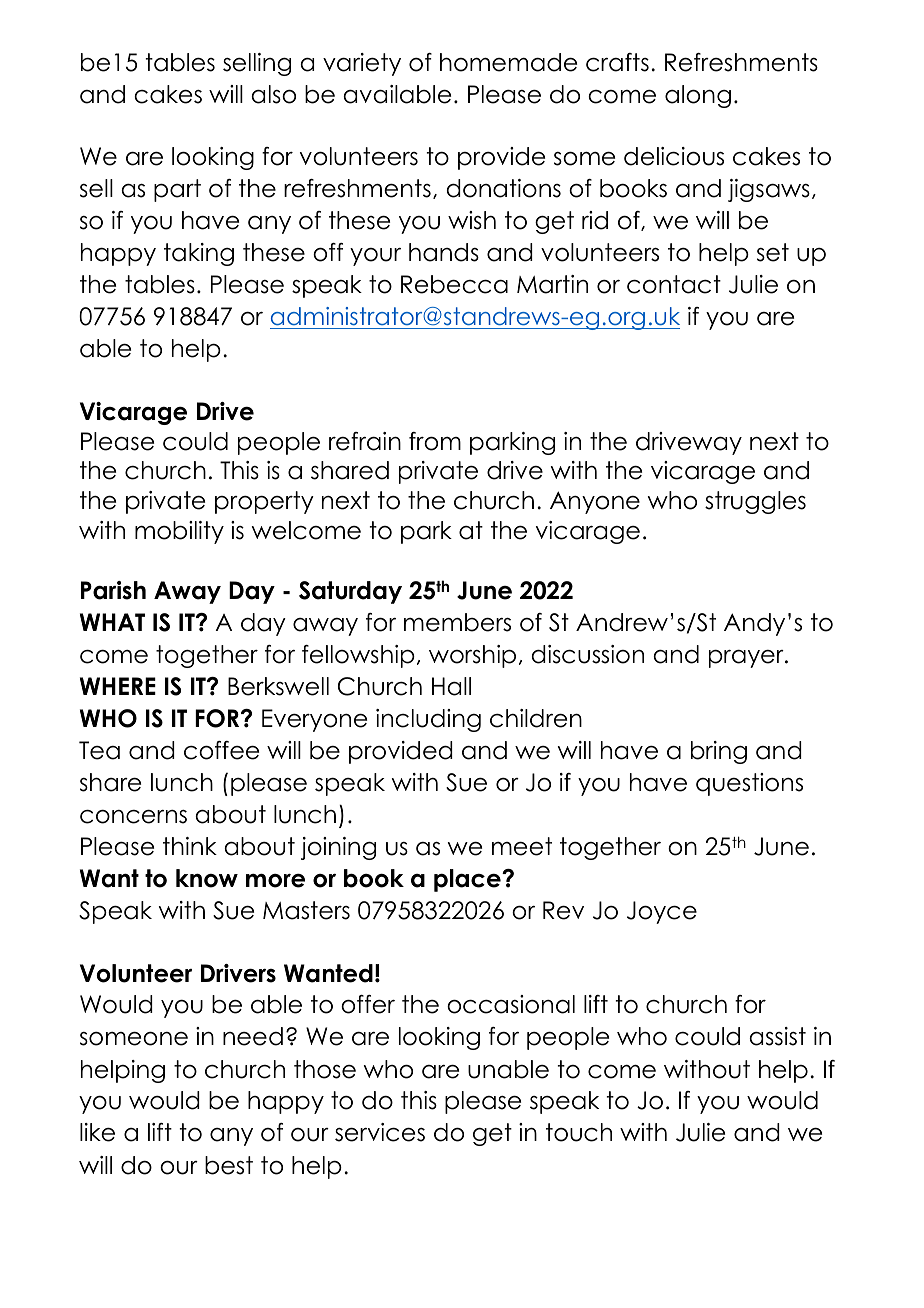 This screenshot has height=1308, width=924. Describe the element at coordinates (747, 659) in the screenshot. I see `prayer` at that location.
